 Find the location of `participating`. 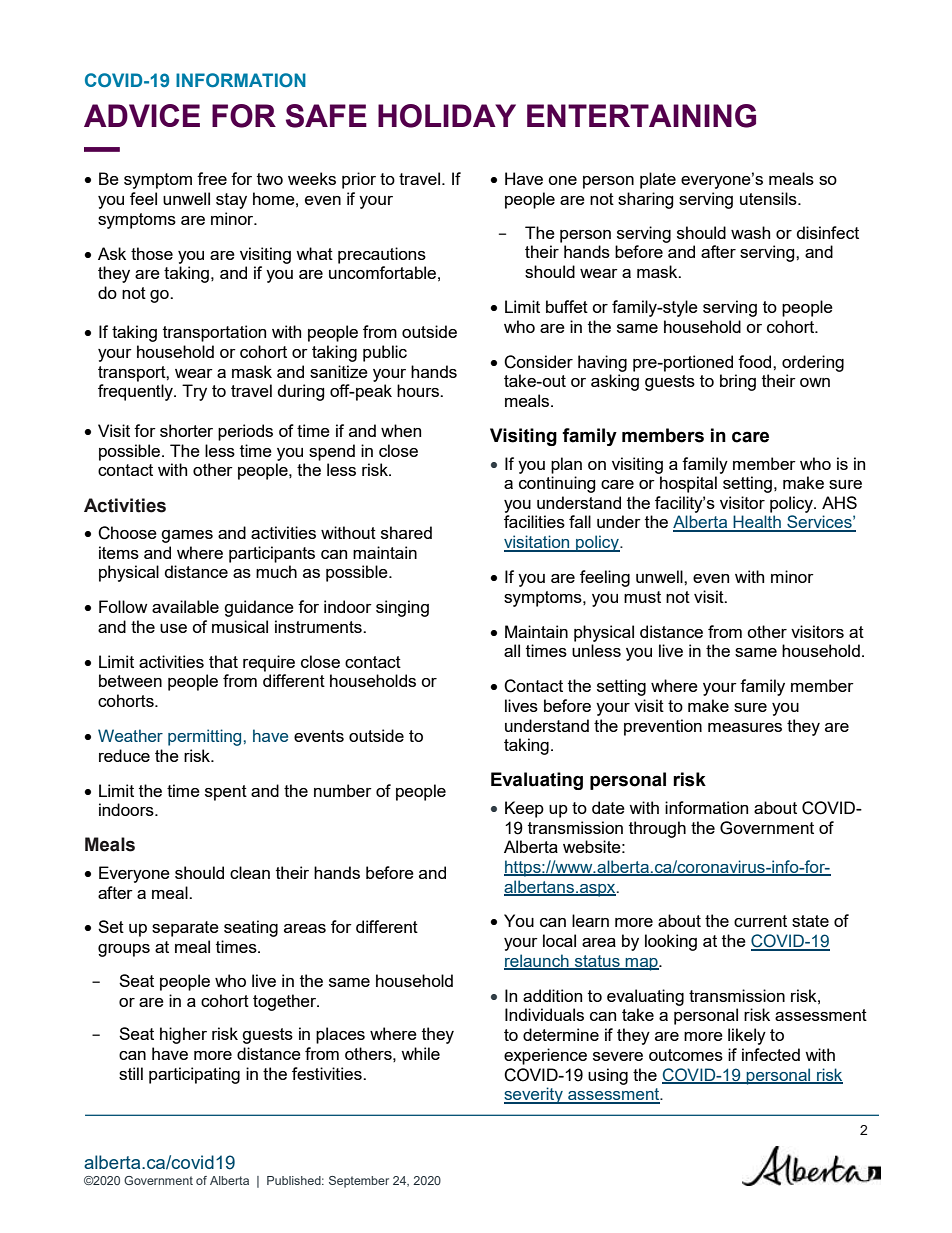

participating is located at coordinates (194, 1075).
